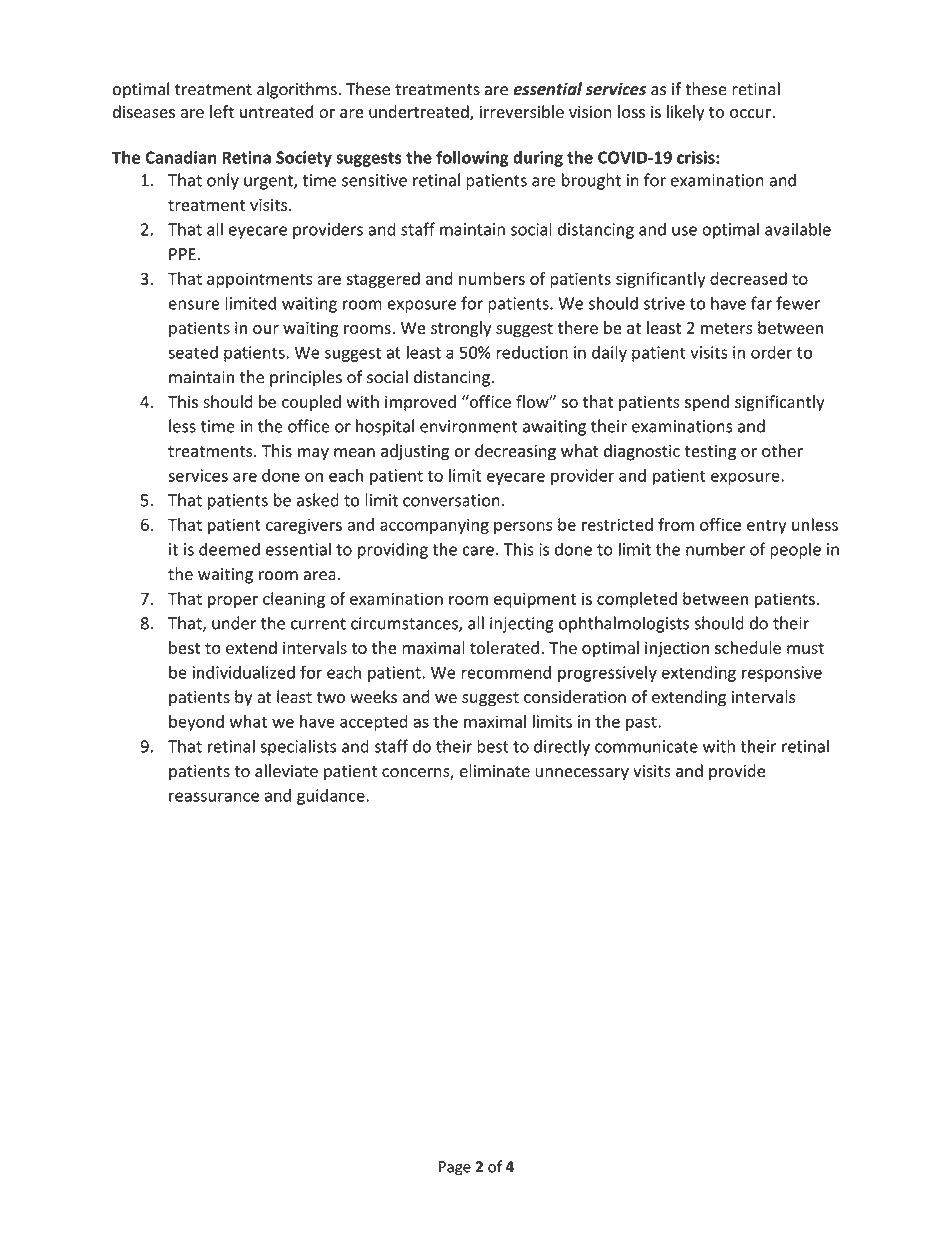  I want to click on proper, so click(233, 602).
